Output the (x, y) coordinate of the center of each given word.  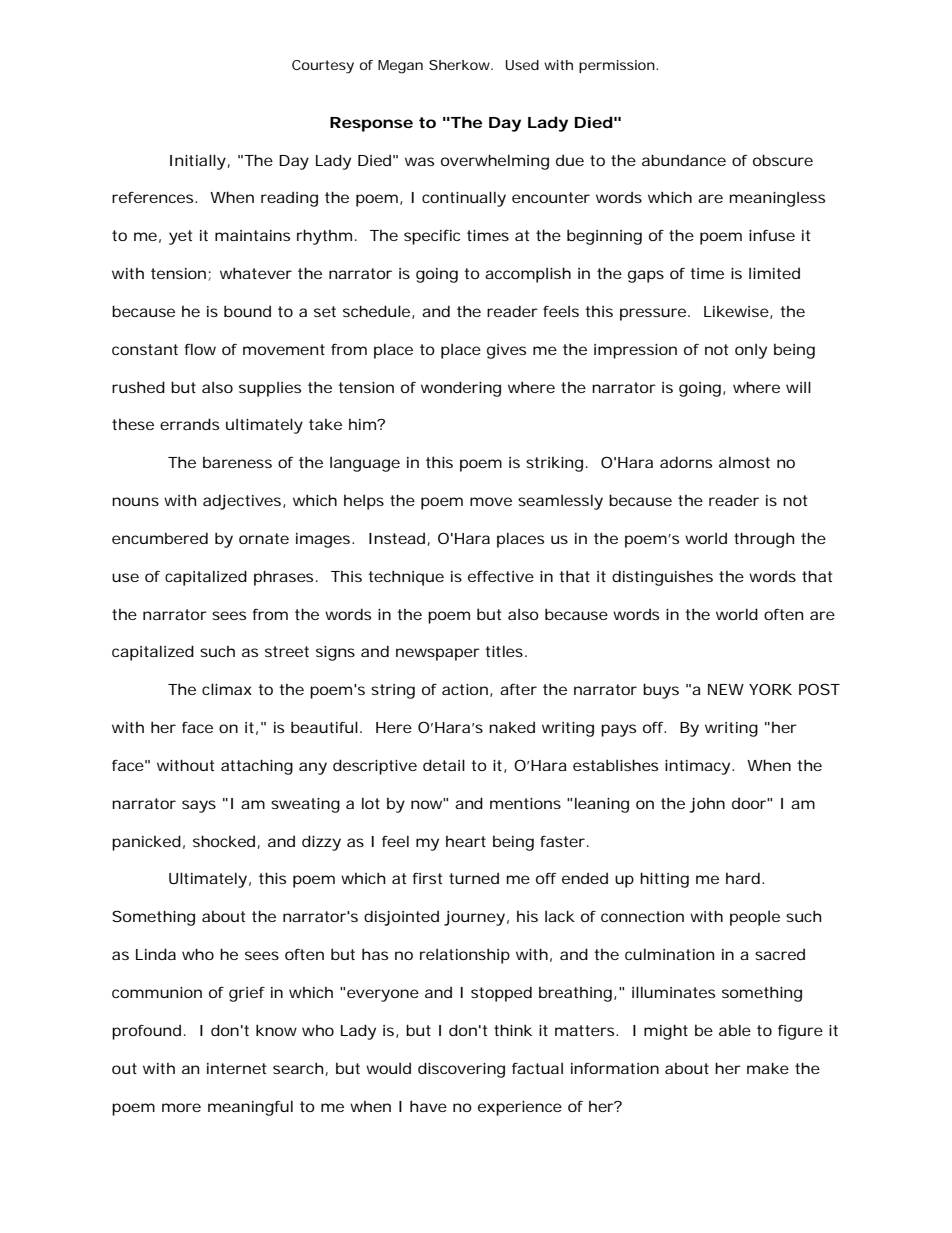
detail (444, 765)
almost (744, 462)
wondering (461, 389)
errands (189, 424)
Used (522, 65)
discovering (461, 1070)
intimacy (697, 767)
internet (236, 1068)
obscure (783, 160)
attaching (257, 767)
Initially (198, 162)
